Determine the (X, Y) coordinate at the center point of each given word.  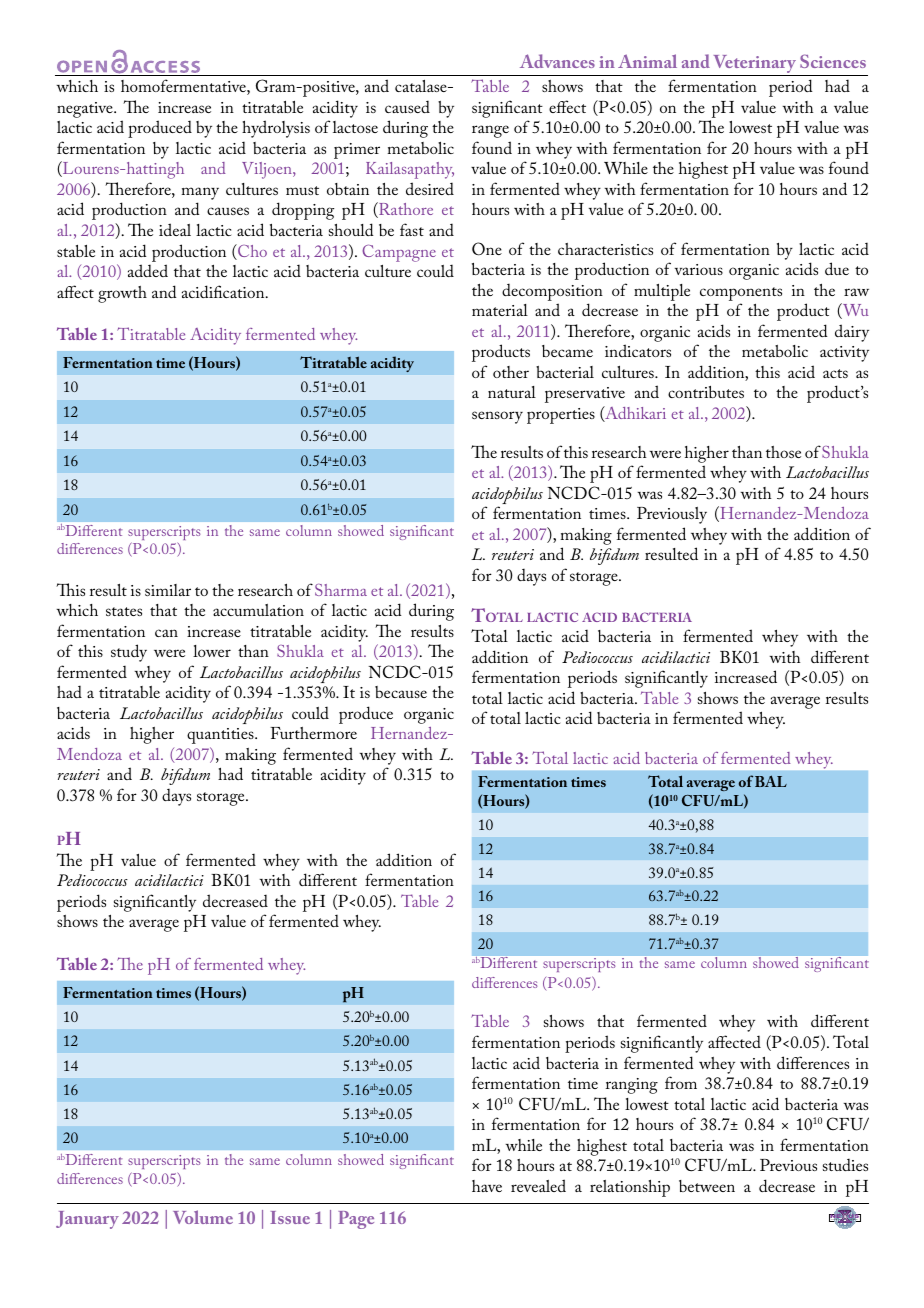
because (401, 692)
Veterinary (755, 65)
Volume (203, 1217)
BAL (771, 781)
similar (168, 590)
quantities (221, 736)
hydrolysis (276, 129)
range (490, 131)
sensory (497, 417)
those (783, 452)
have (487, 1186)
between (707, 1186)
